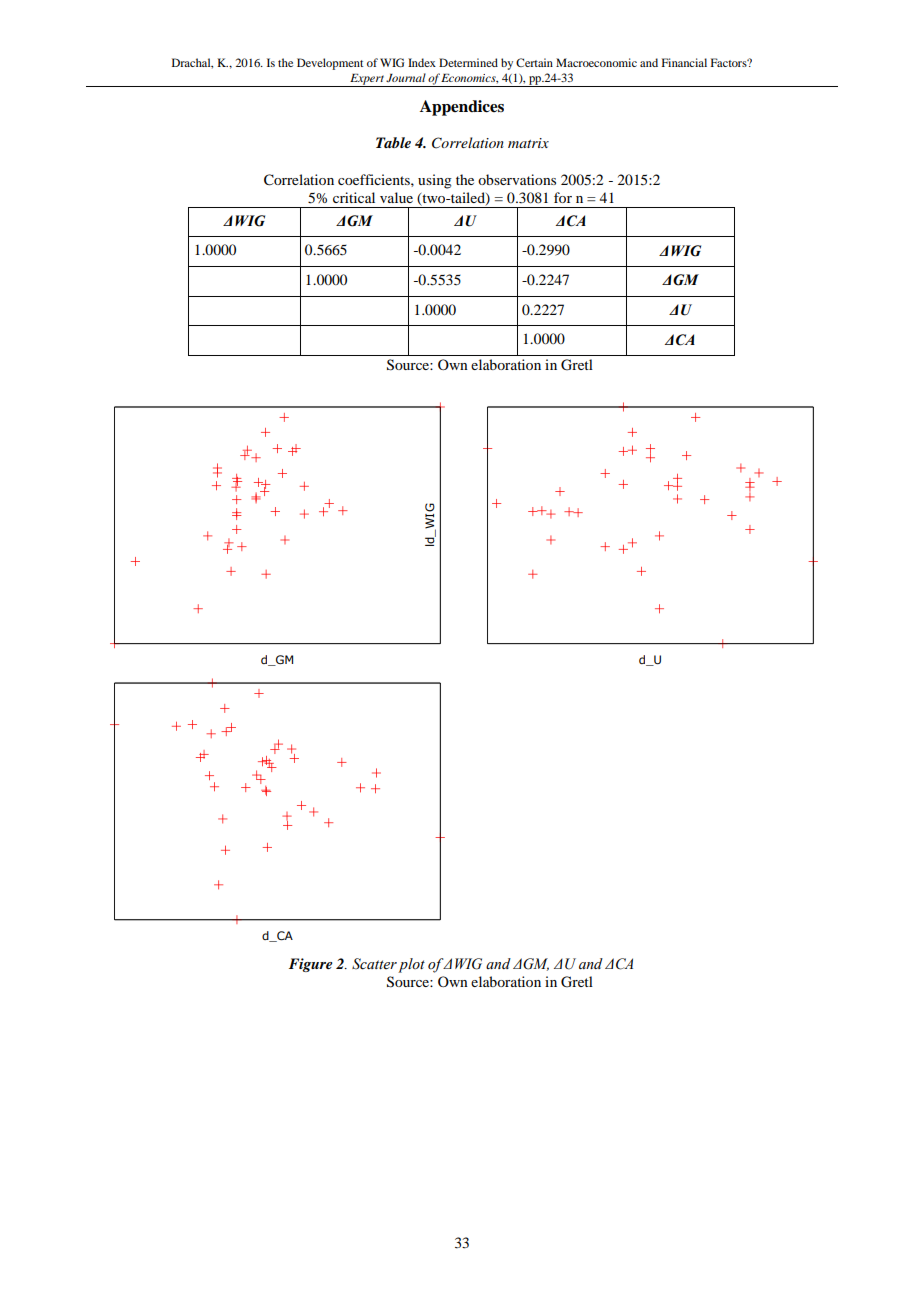 Image resolution: width=924 pixels, height=1308 pixels. What do you see at coordinates (684, 62) in the screenshot?
I see `Financial` at bounding box center [684, 62].
